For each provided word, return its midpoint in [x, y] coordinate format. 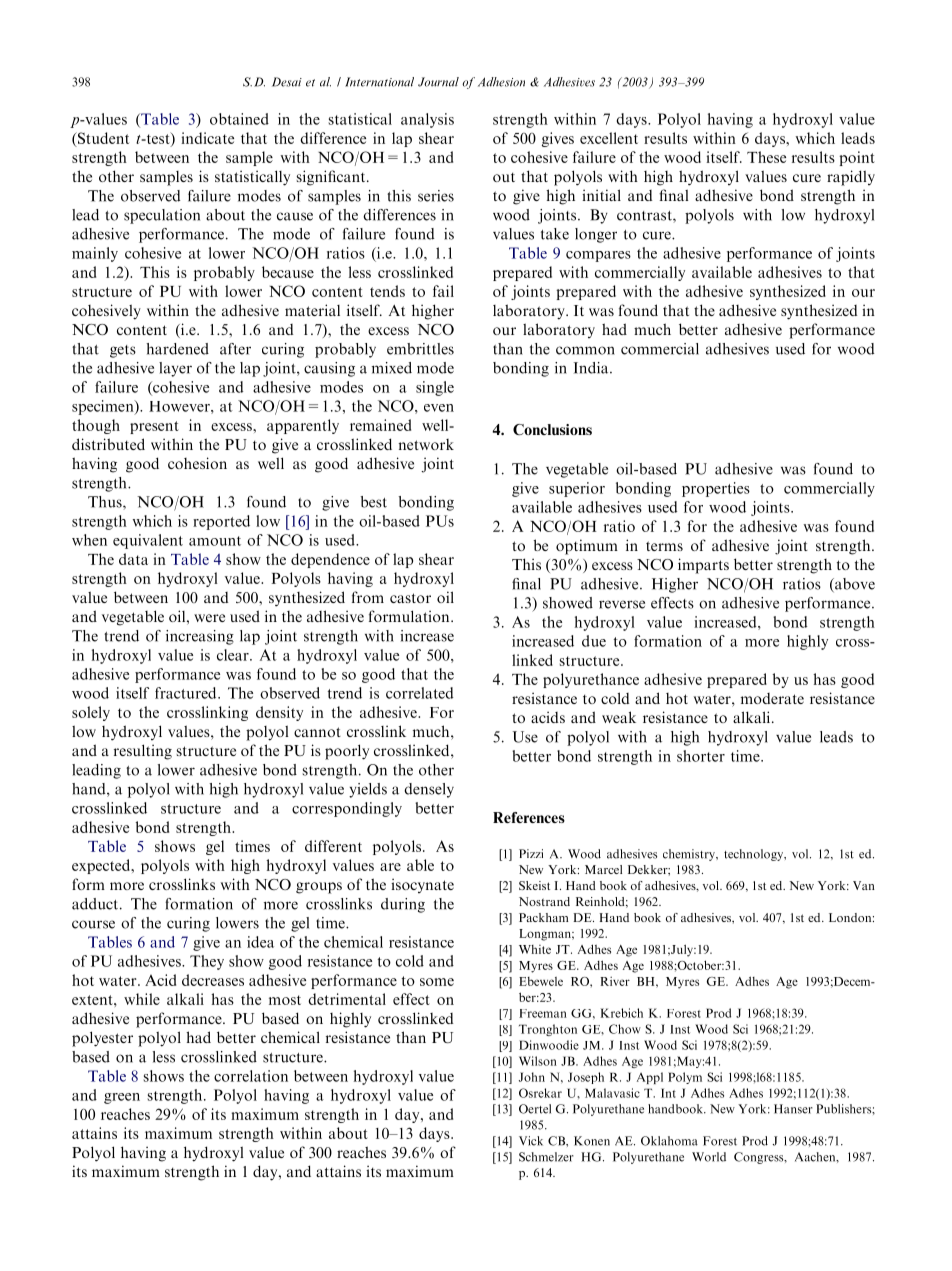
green [122, 1098]
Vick [531, 1141]
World [709, 1157]
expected [102, 866]
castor [410, 598]
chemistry [690, 855]
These [766, 157]
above [854, 585]
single [435, 388]
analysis [427, 120]
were [209, 618]
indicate [207, 138]
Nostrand [544, 901]
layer [175, 369]
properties [716, 489]
